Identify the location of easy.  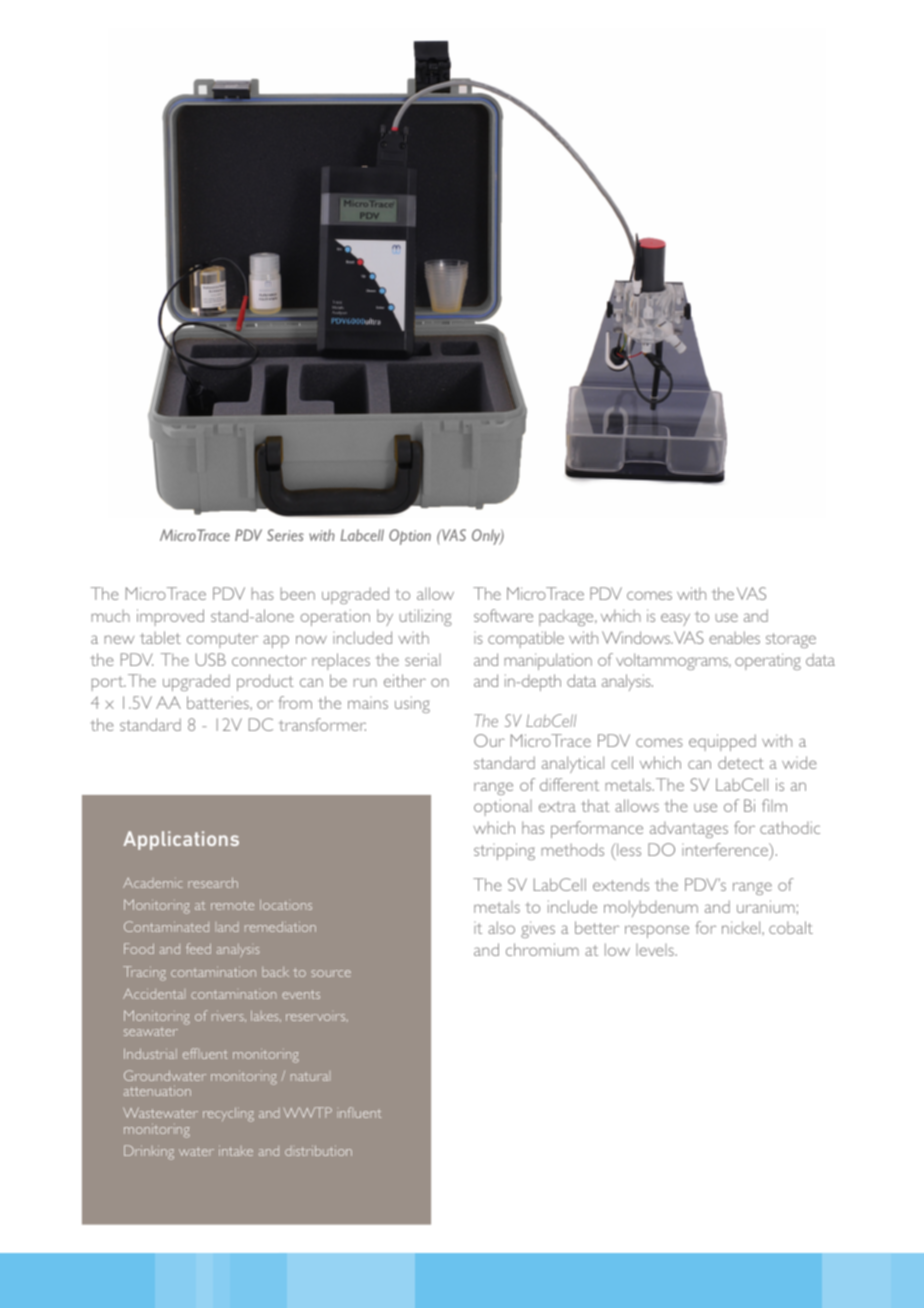
(675, 619).
